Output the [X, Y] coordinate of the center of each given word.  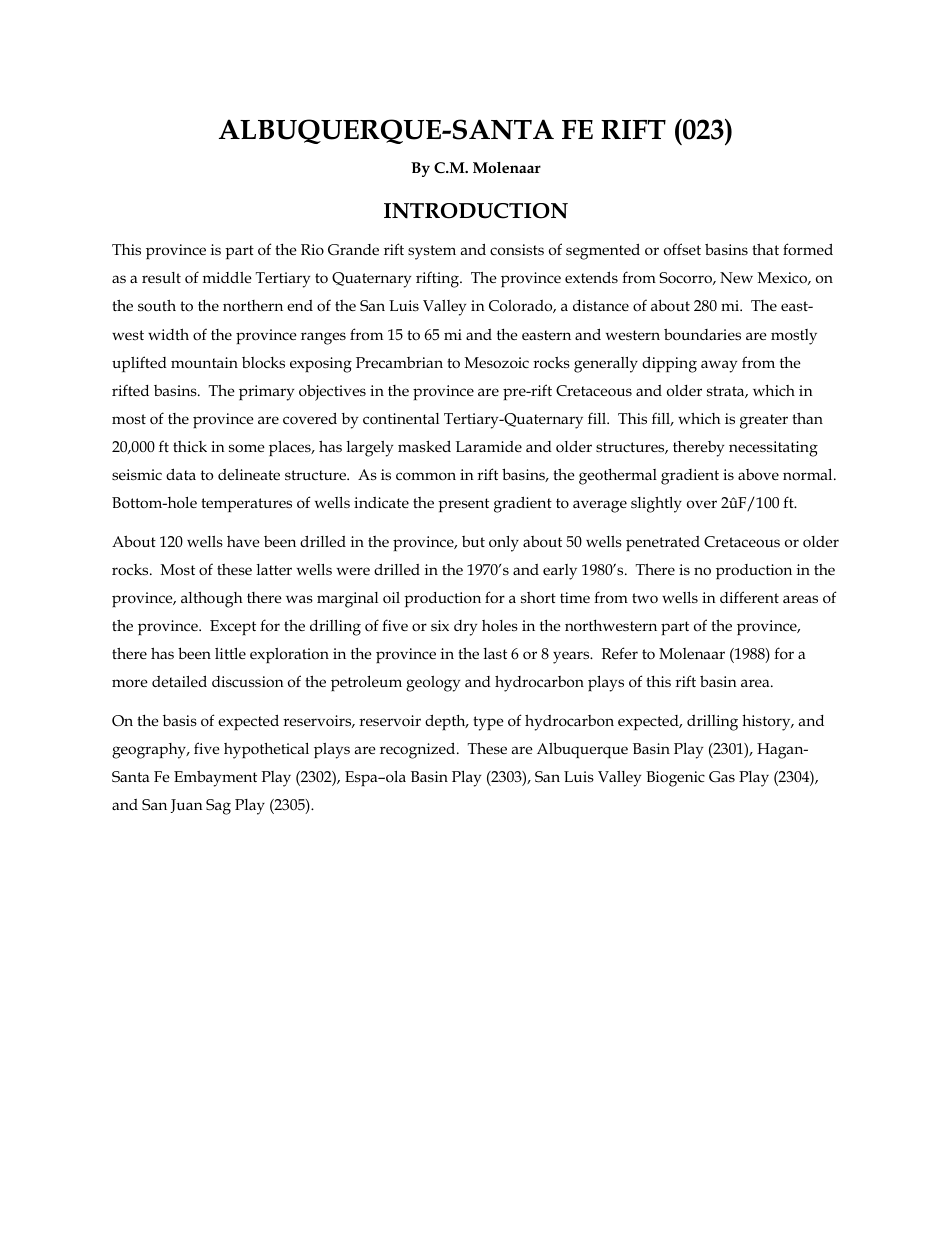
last [495, 653]
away [719, 366]
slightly [656, 504]
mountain [204, 363]
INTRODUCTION [476, 211]
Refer [620, 653]
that [765, 249]
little [230, 653]
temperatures [246, 505]
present [463, 505]
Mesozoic [497, 363]
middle [227, 277]
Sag [218, 807]
